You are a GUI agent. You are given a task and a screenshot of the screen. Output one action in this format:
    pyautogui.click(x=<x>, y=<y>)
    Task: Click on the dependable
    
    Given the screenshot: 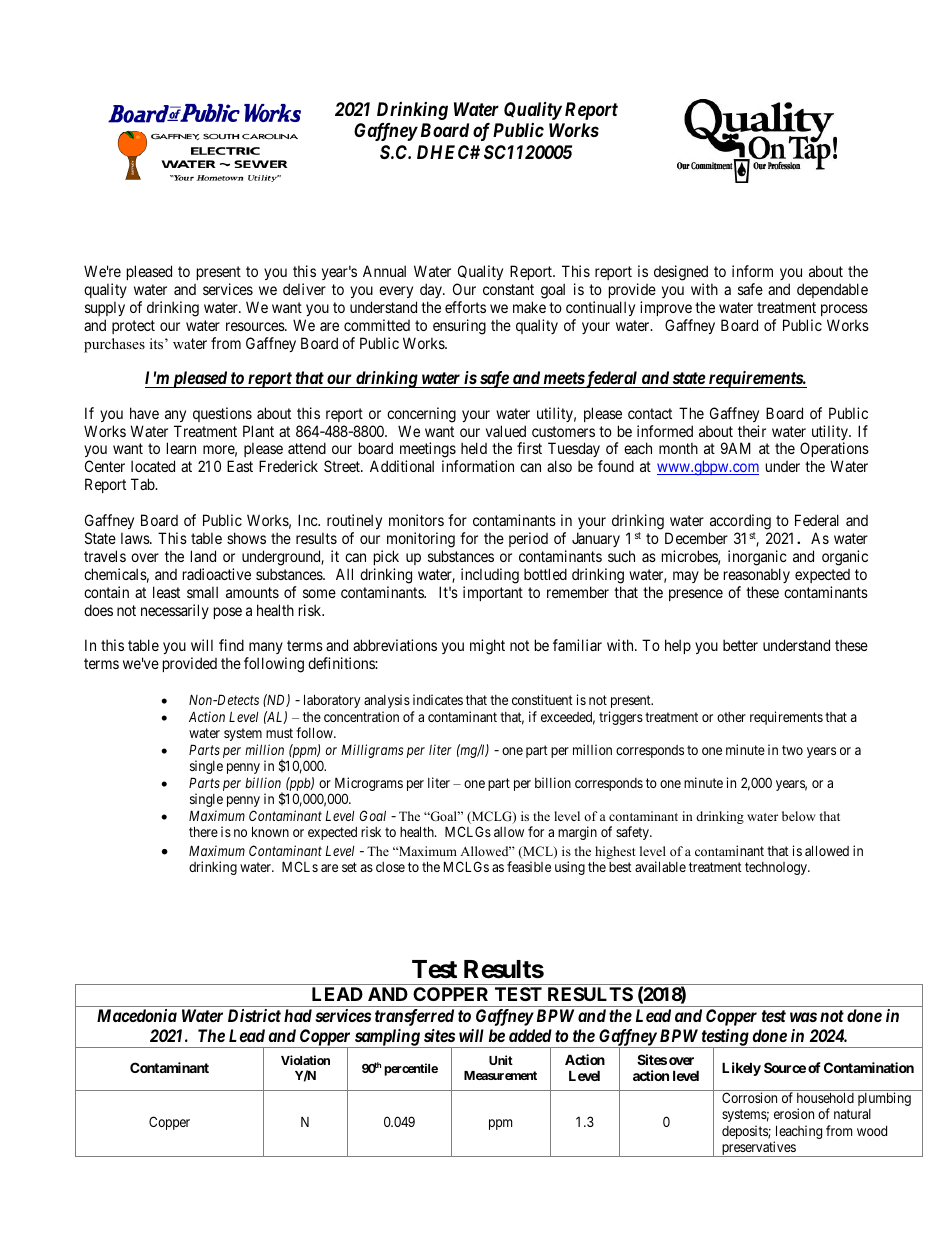 What is the action you would take?
    pyautogui.click(x=832, y=290)
